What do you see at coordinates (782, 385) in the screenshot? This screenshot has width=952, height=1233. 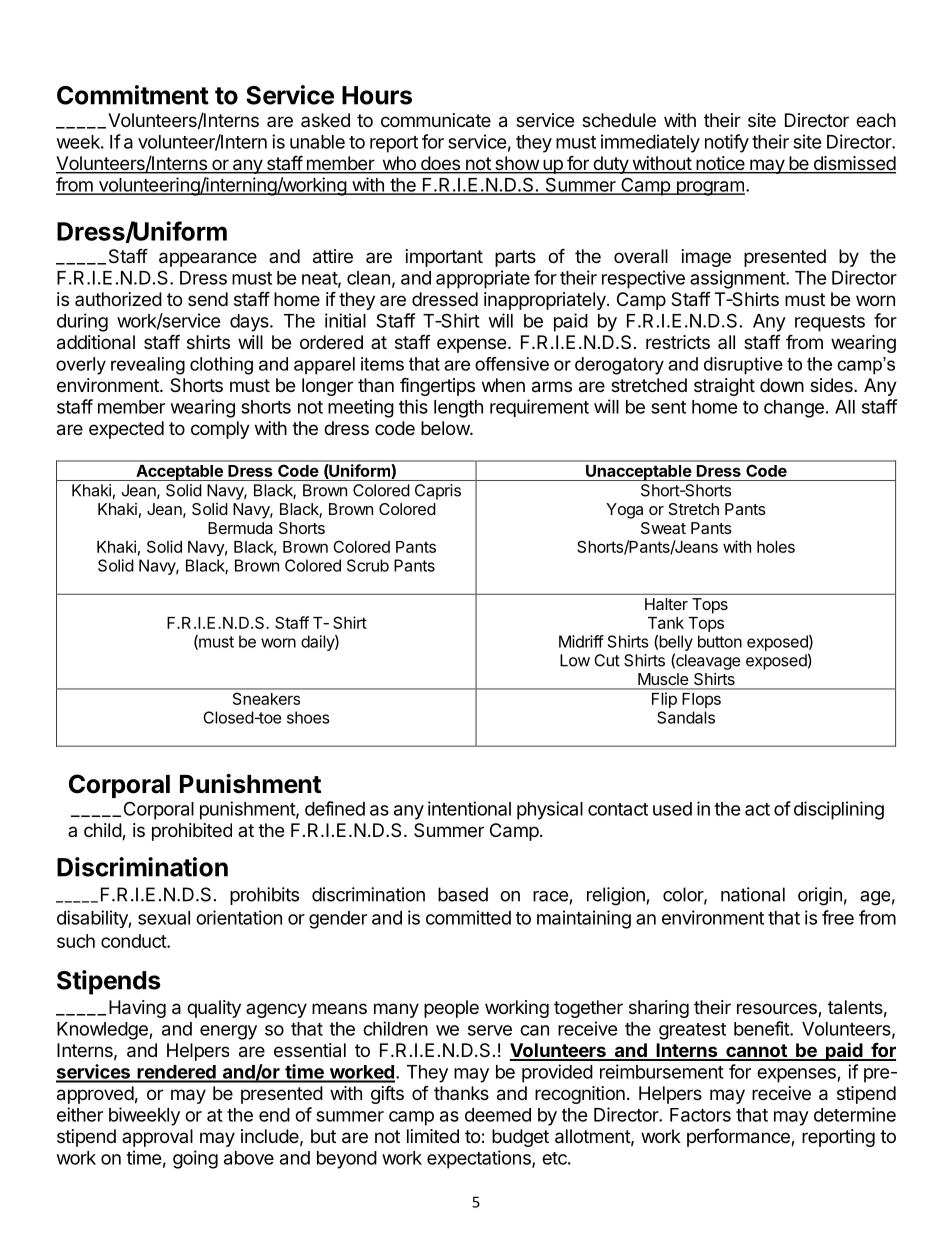 I see `down` at bounding box center [782, 385].
